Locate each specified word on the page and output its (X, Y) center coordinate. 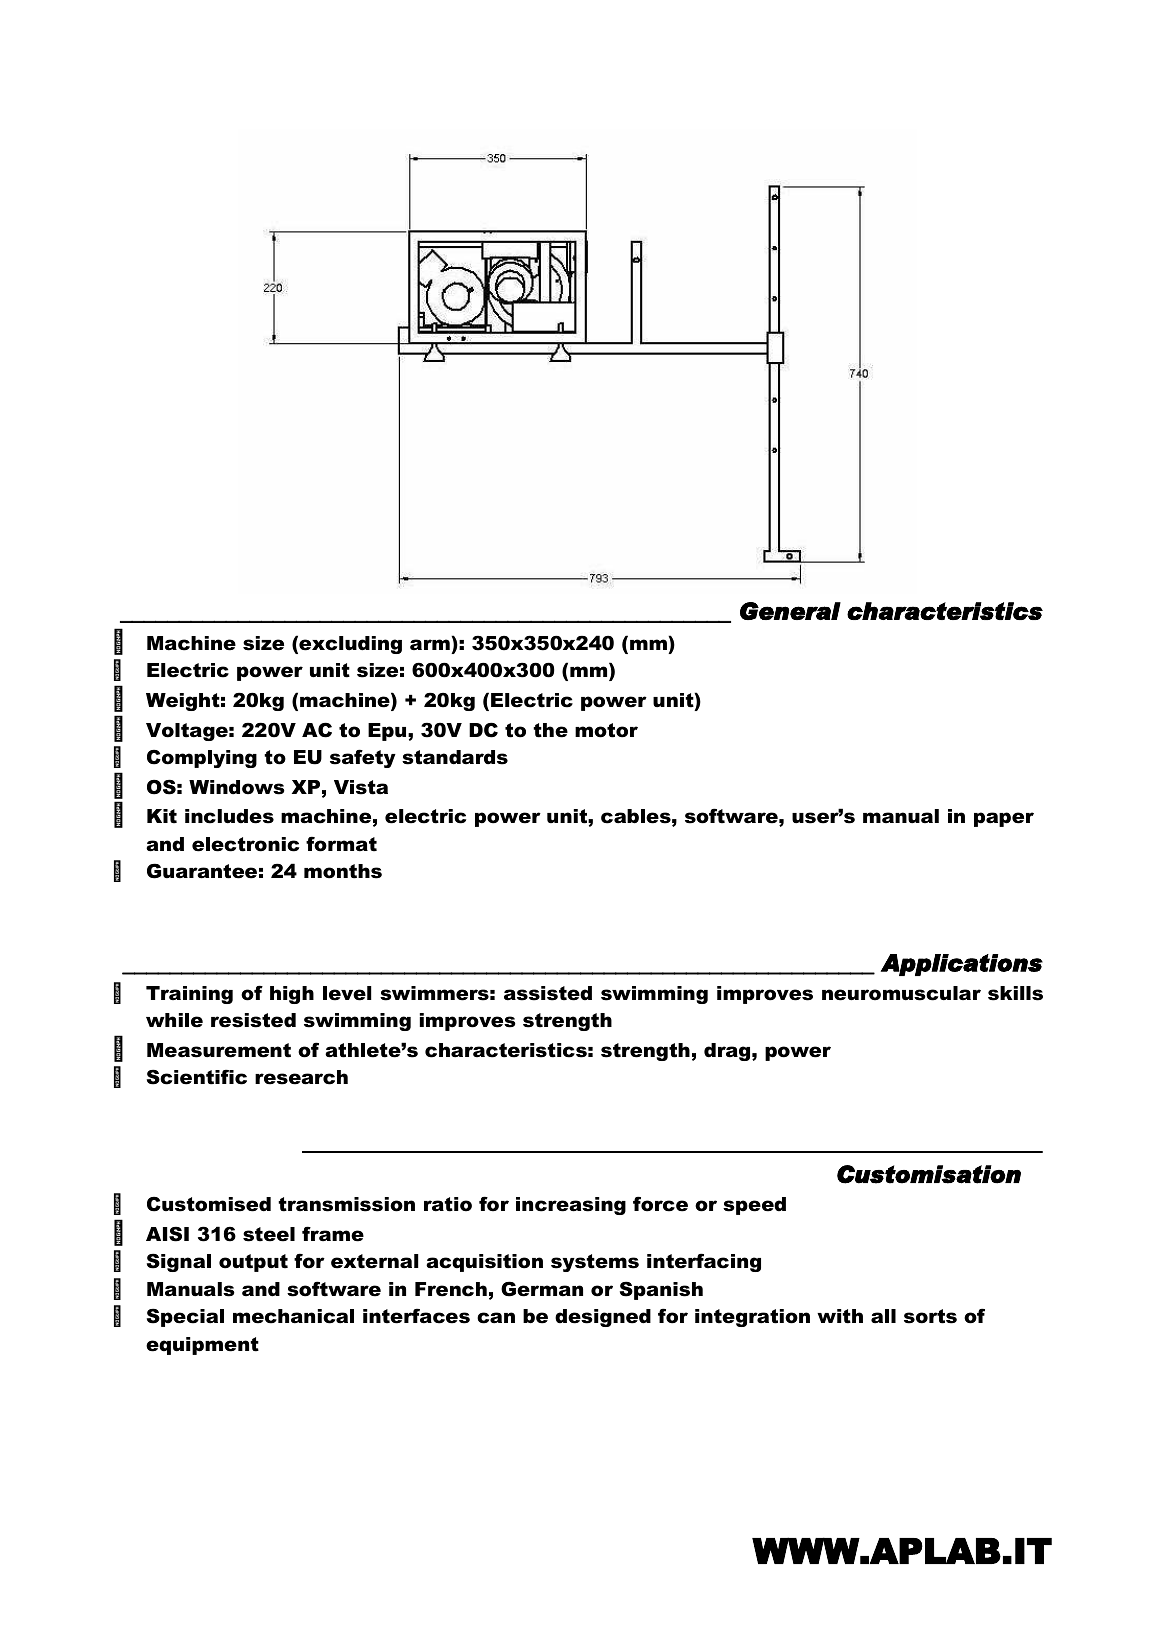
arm (430, 644)
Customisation (929, 1174)
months (343, 871)
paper (1004, 819)
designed (603, 1318)
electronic (245, 844)
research (301, 1077)
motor (606, 730)
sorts (930, 1316)
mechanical (293, 1316)
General (790, 611)
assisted (548, 993)
